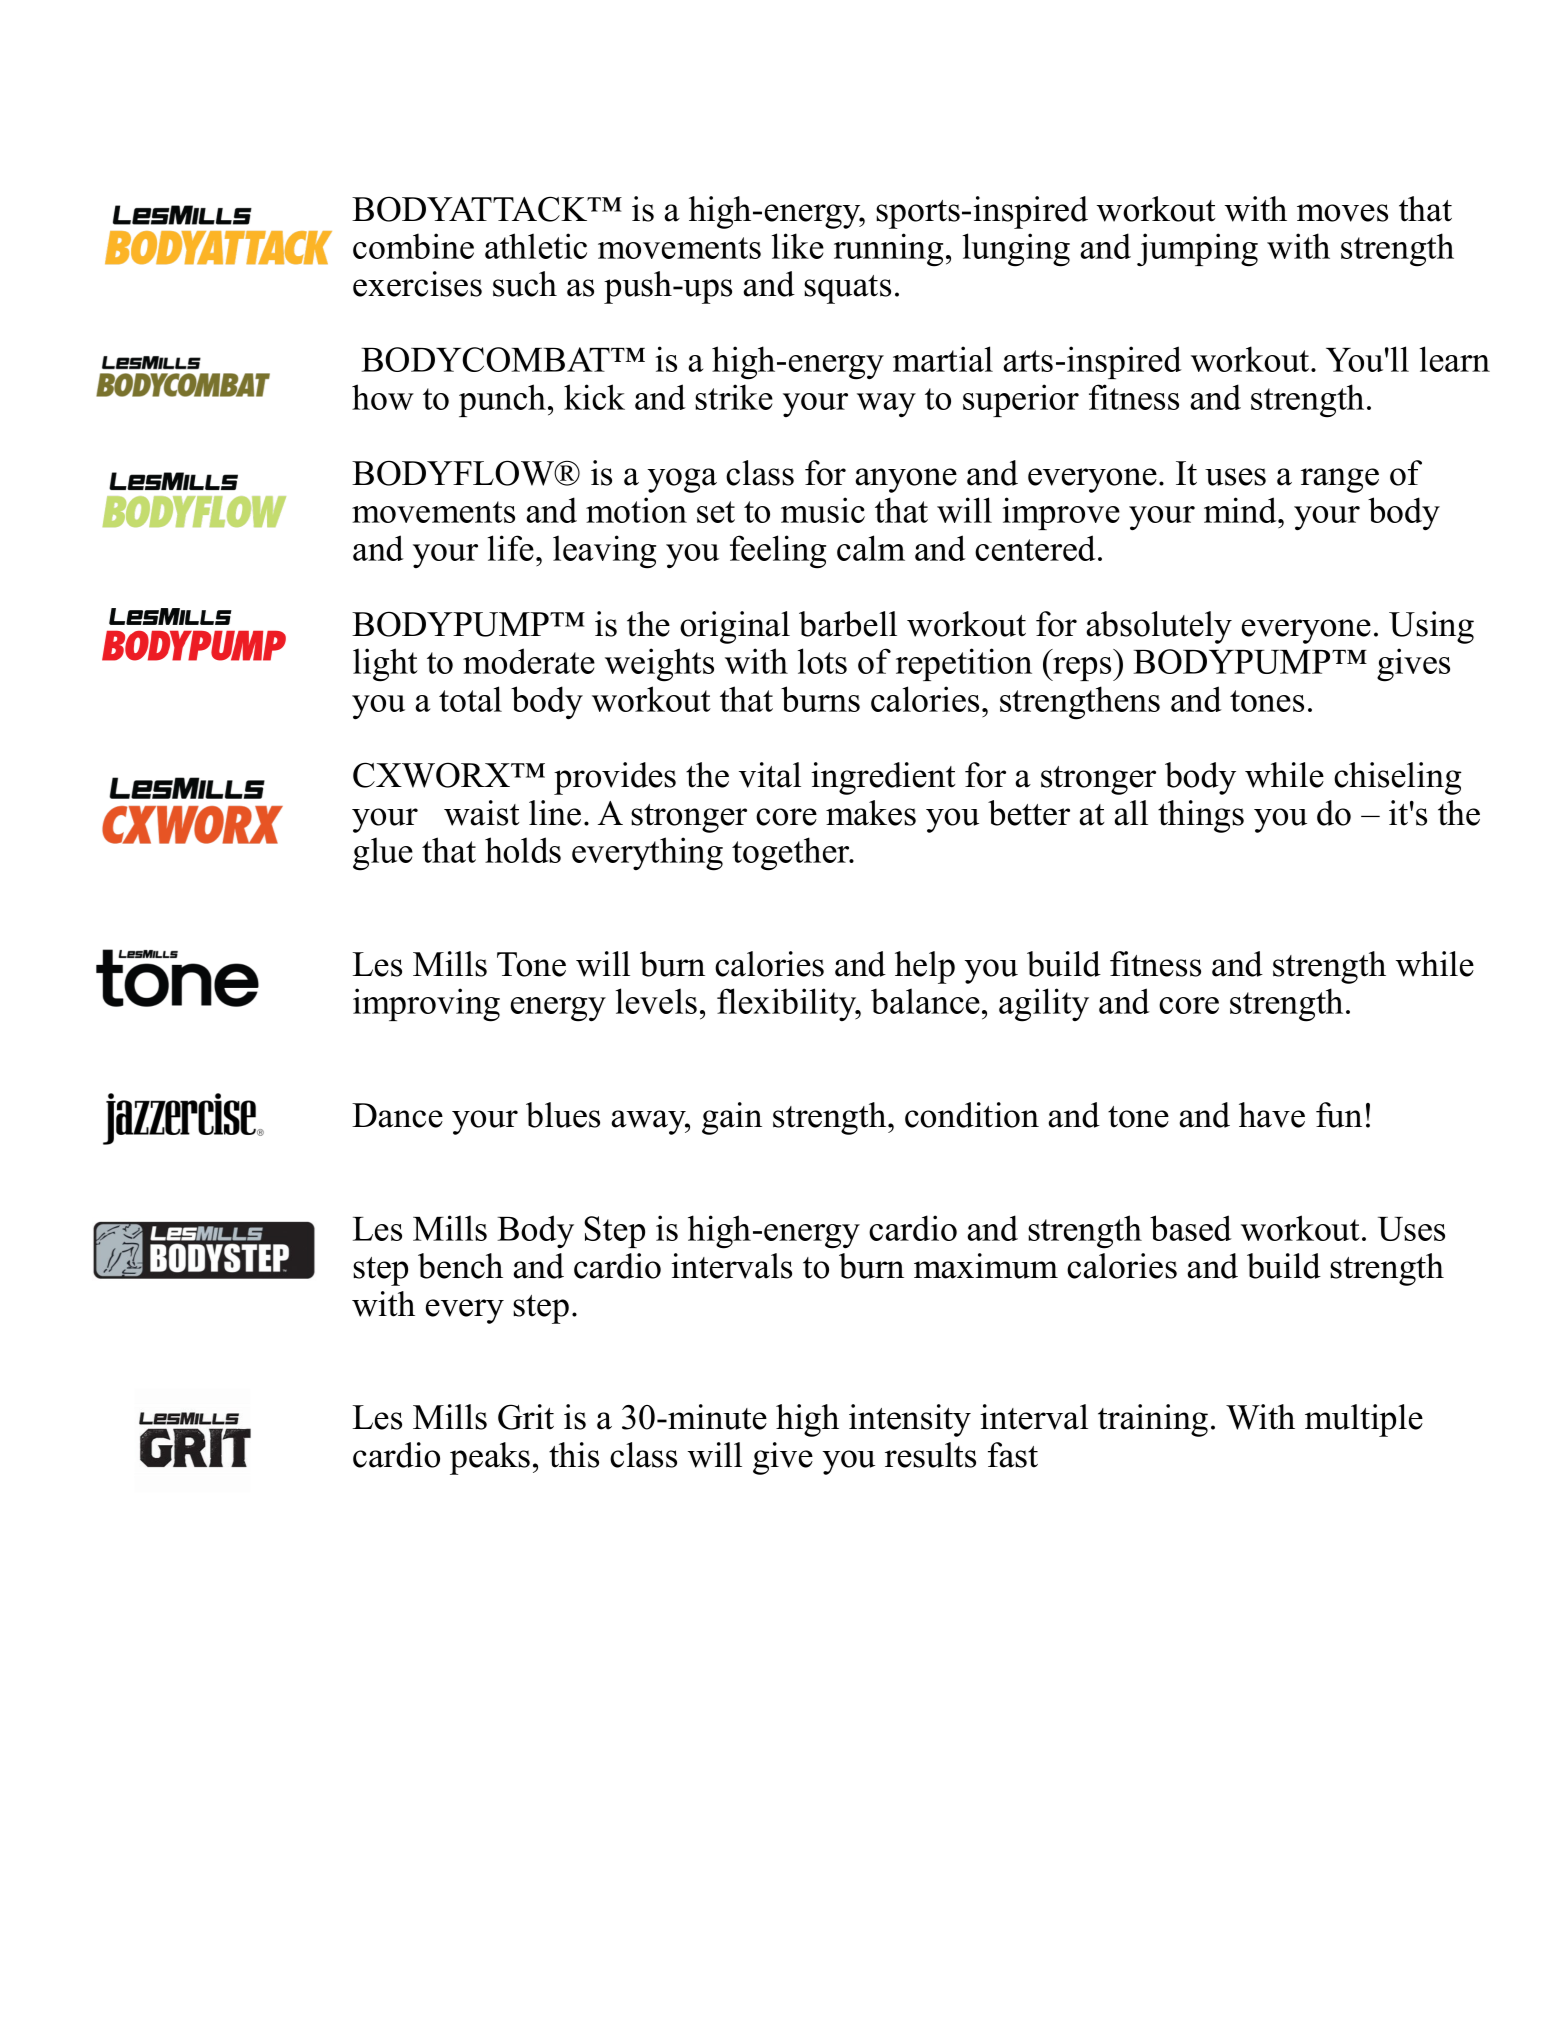 The width and height of the document is (1559, 2017). I want to click on improving, so click(426, 1005).
